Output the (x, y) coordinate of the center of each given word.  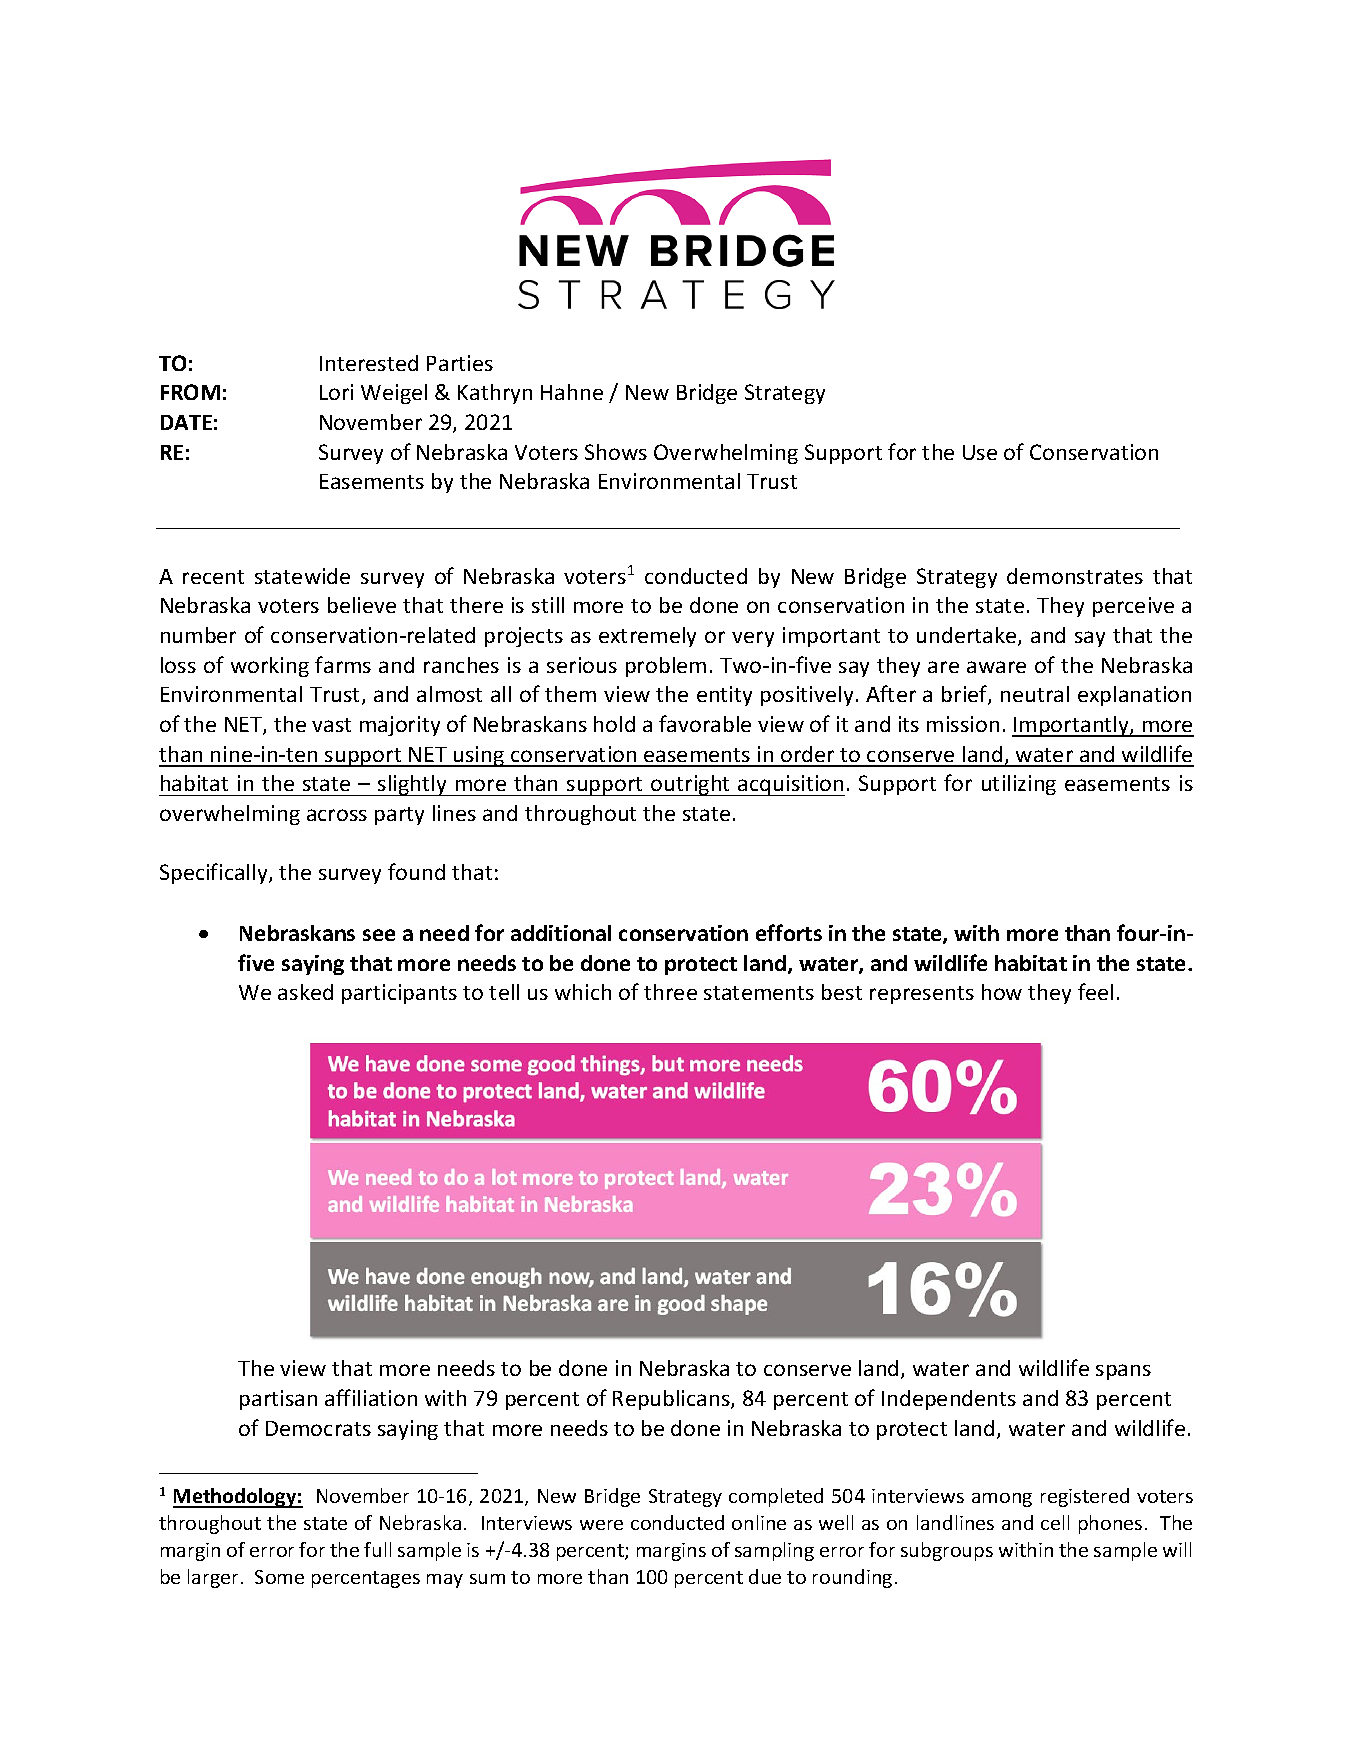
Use (980, 452)
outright (691, 785)
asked (305, 992)
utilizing (1019, 785)
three (670, 992)
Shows (616, 452)
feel (1095, 991)
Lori (336, 392)
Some (279, 1577)
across (337, 815)
